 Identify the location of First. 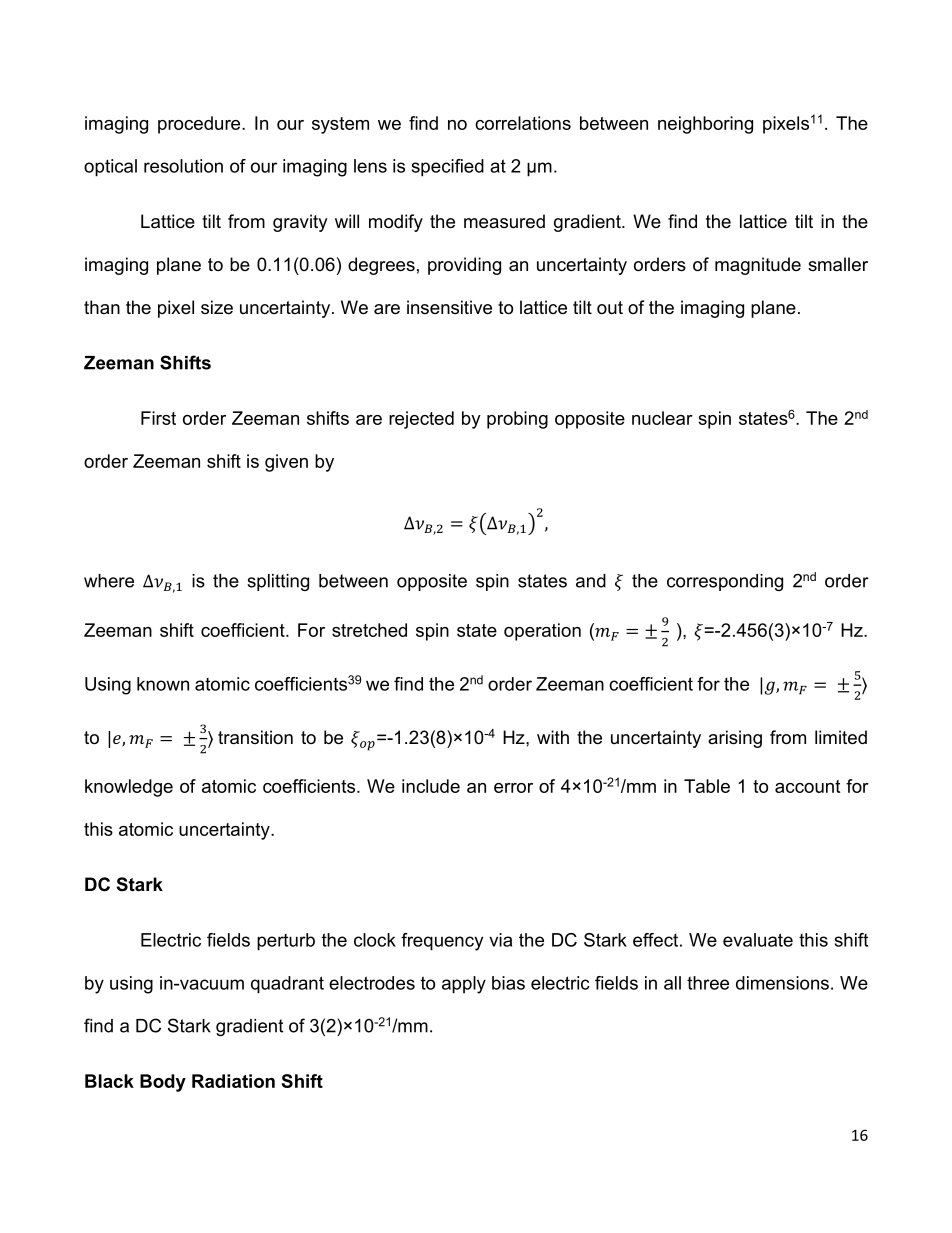
(158, 418).
